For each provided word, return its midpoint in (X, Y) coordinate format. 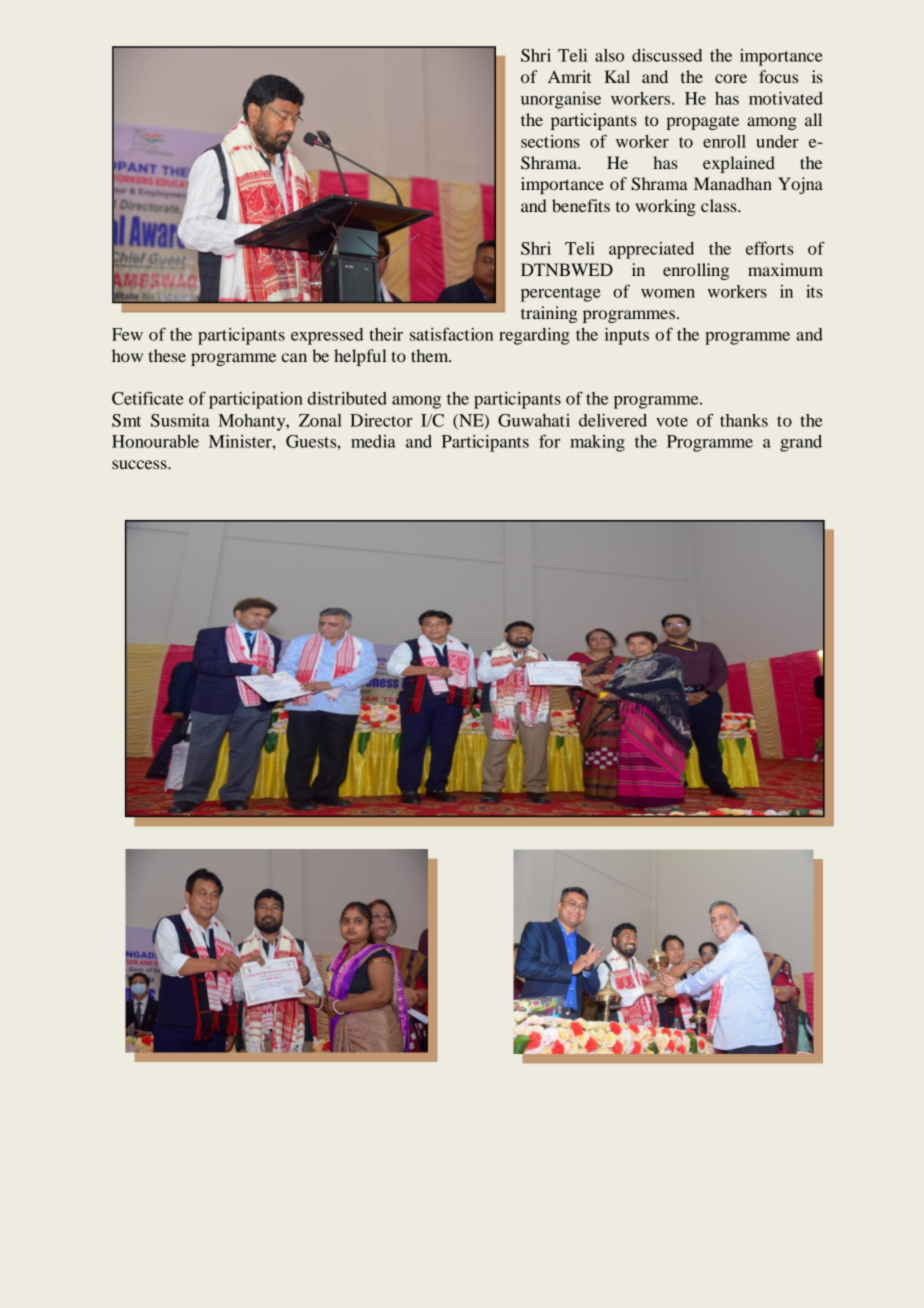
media (373, 441)
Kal (617, 76)
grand (801, 443)
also (609, 55)
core (731, 78)
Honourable (155, 441)
